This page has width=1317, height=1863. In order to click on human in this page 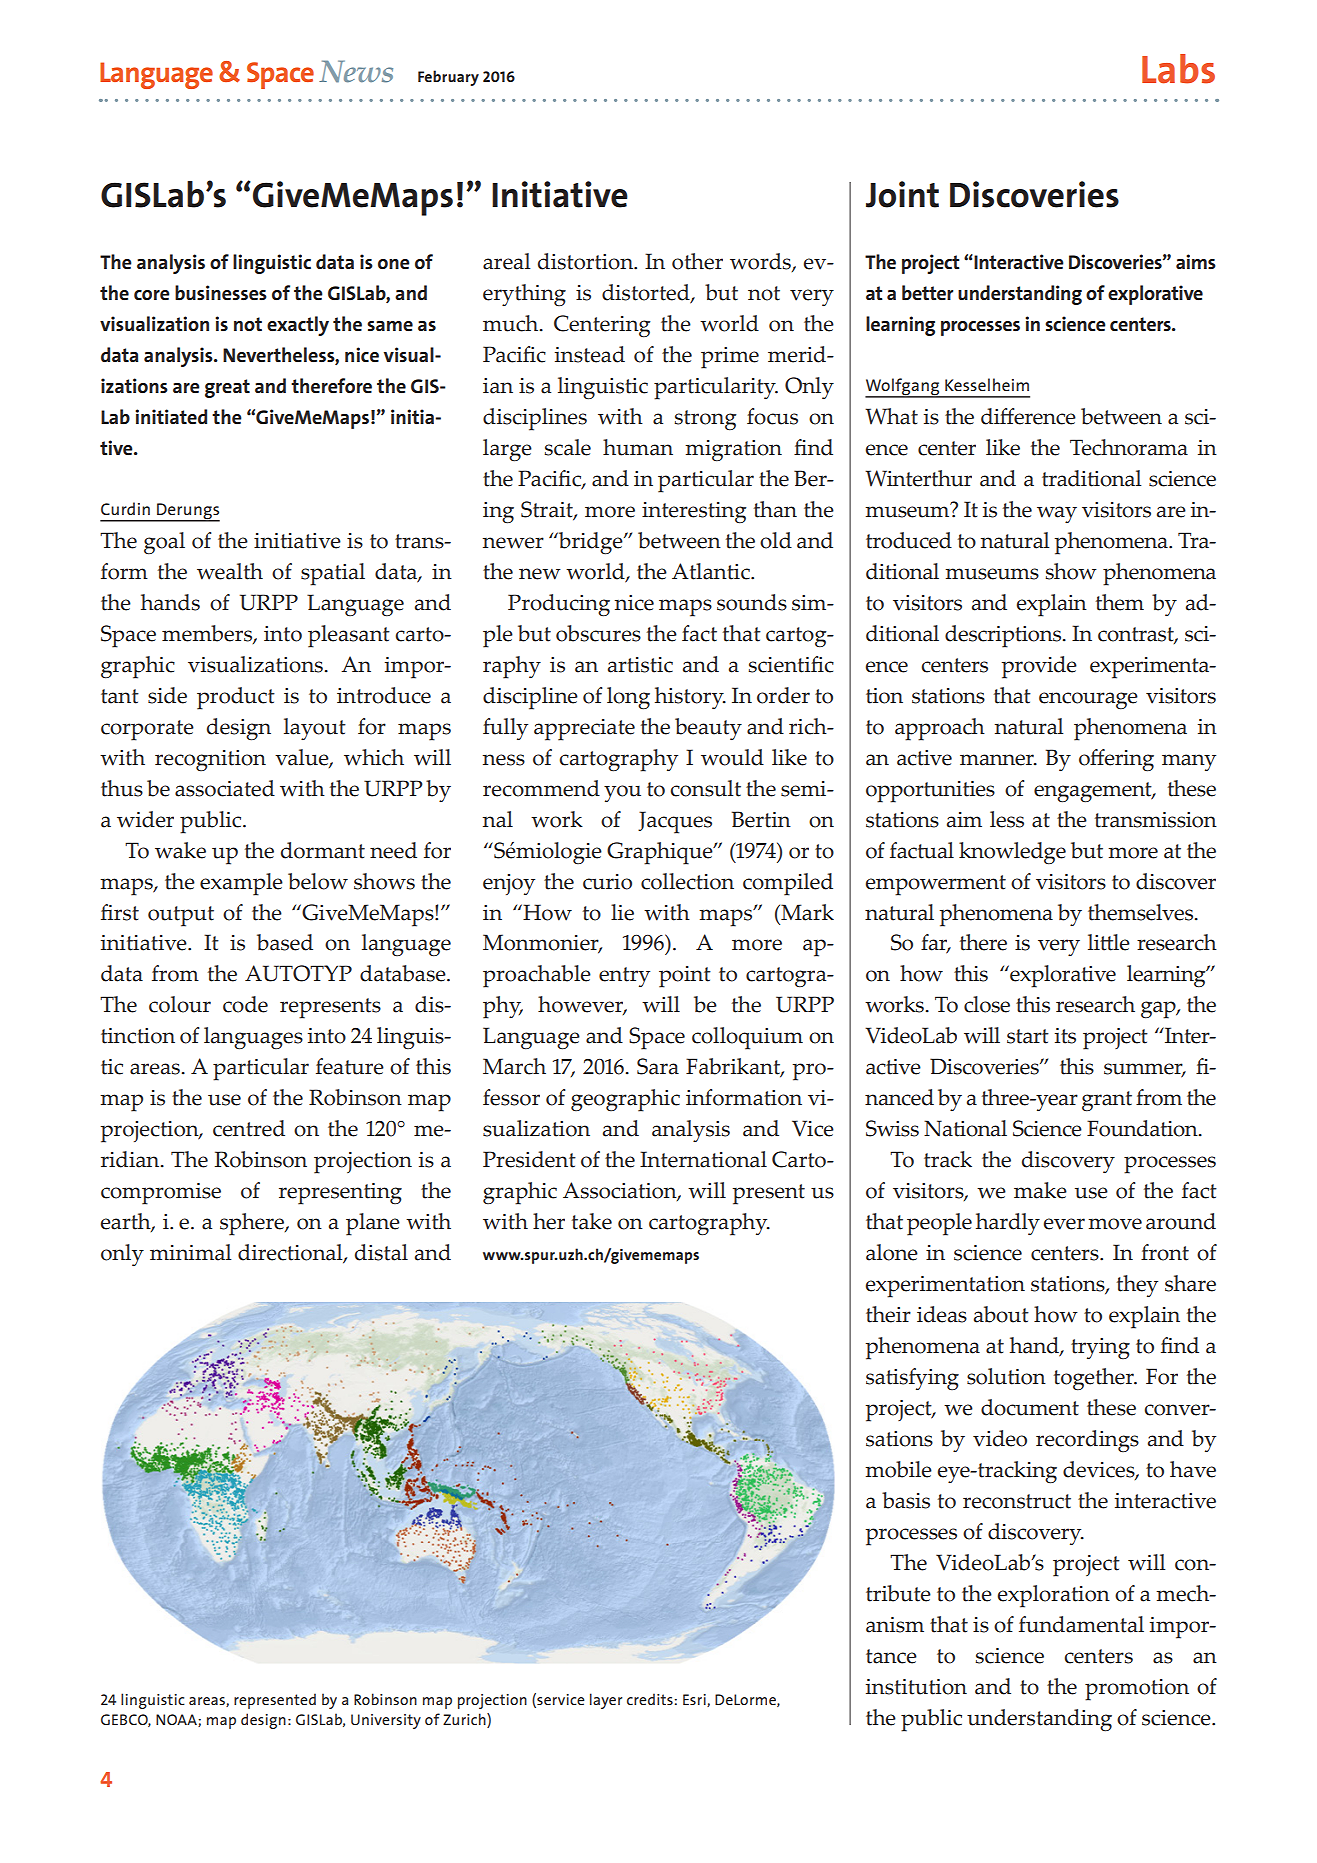, I will do `click(638, 447)`.
